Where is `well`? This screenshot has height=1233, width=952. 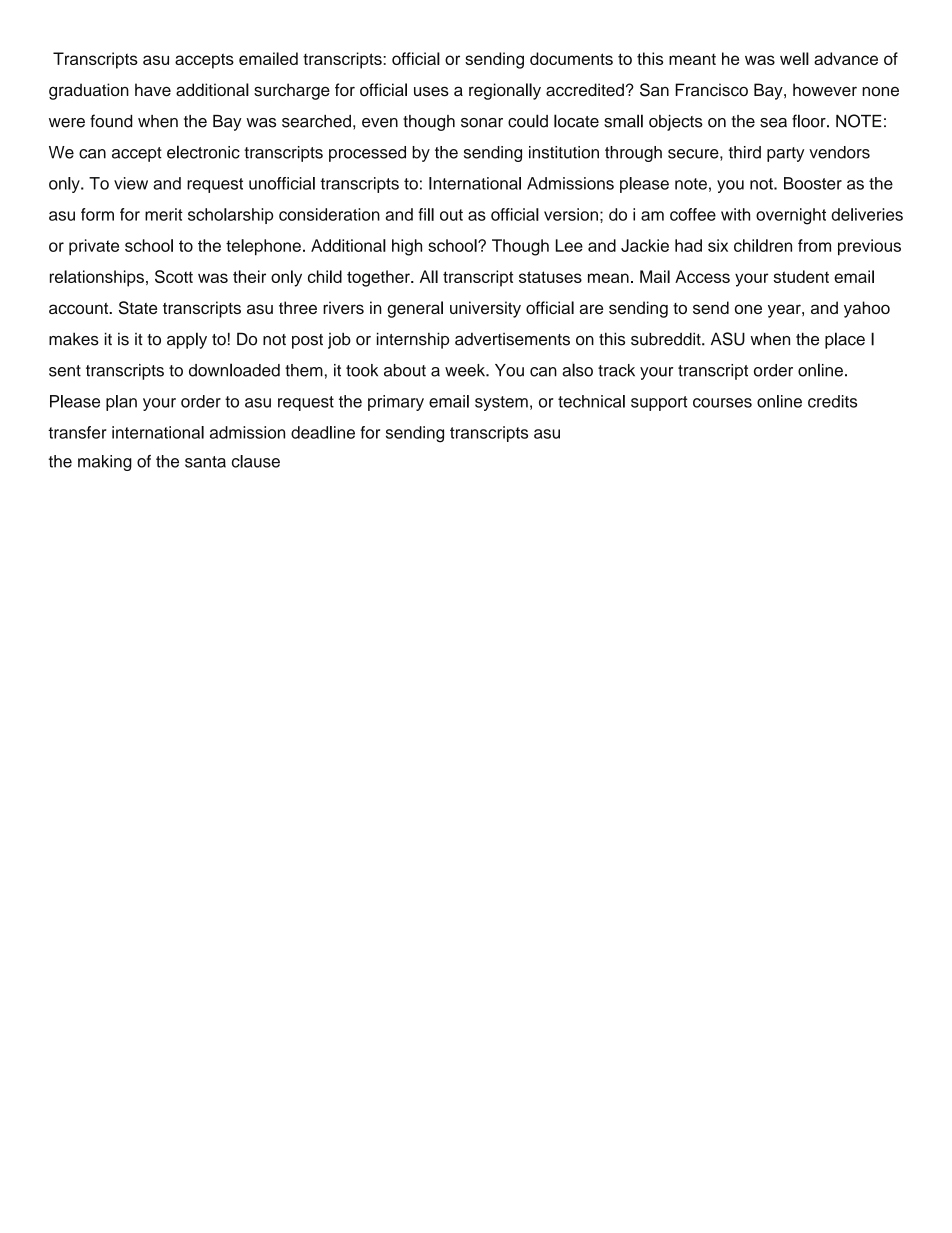
well is located at coordinates (794, 58).
